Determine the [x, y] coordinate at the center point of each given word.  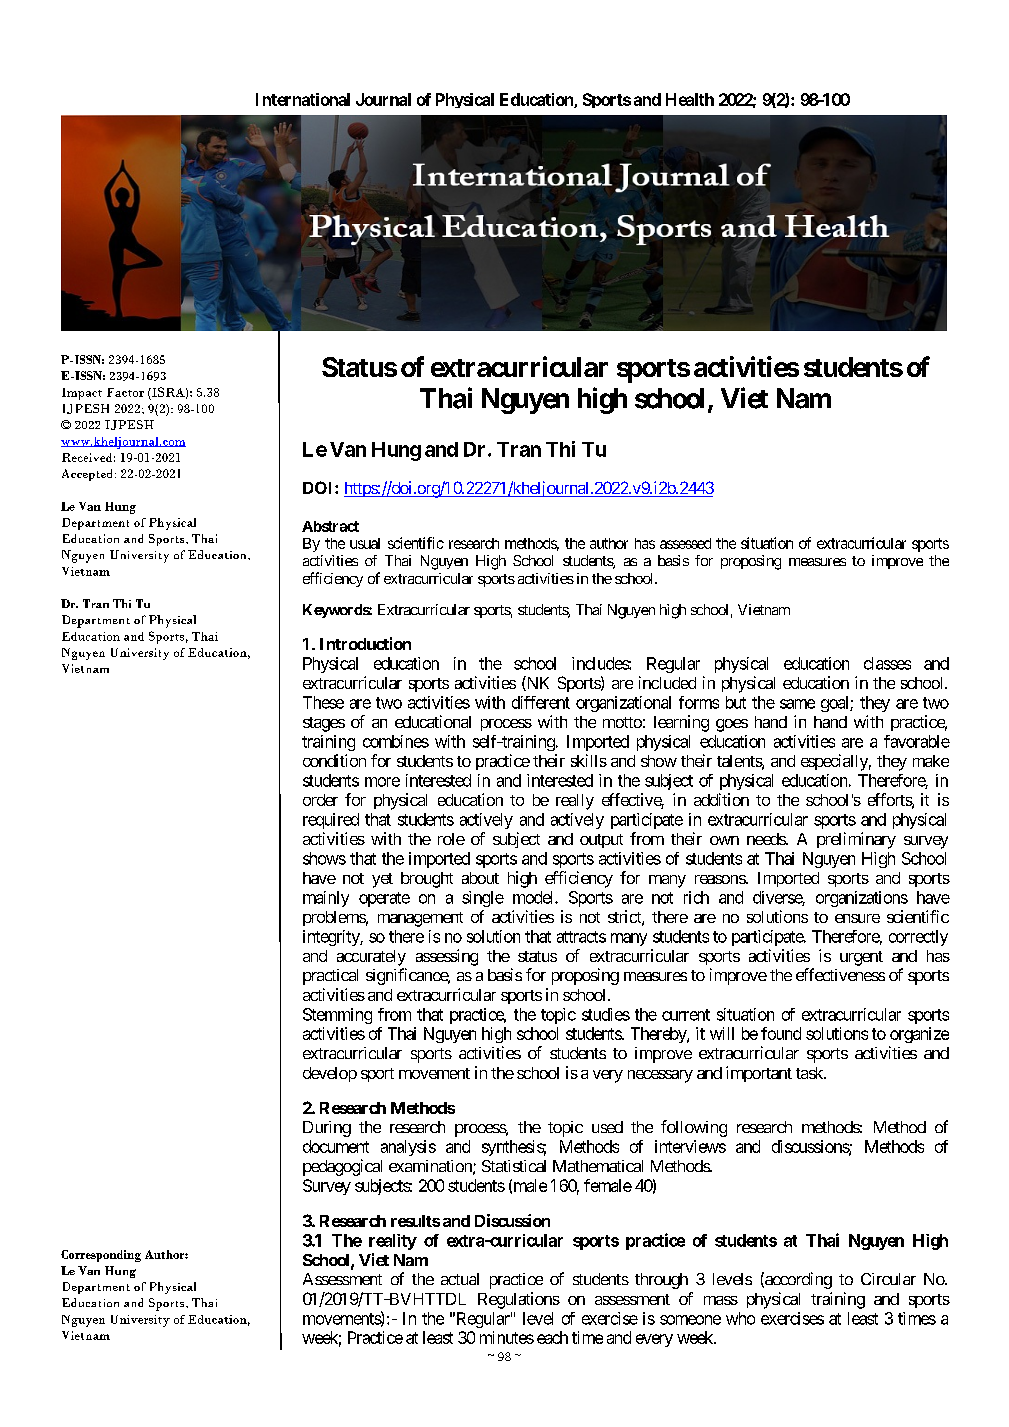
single [483, 899]
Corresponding [101, 1256]
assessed [685, 543]
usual [365, 543]
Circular [888, 1279]
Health [690, 99]
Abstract [330, 526]
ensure [857, 918]
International [303, 99]
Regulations [519, 1300]
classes [887, 663]
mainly [326, 899]
